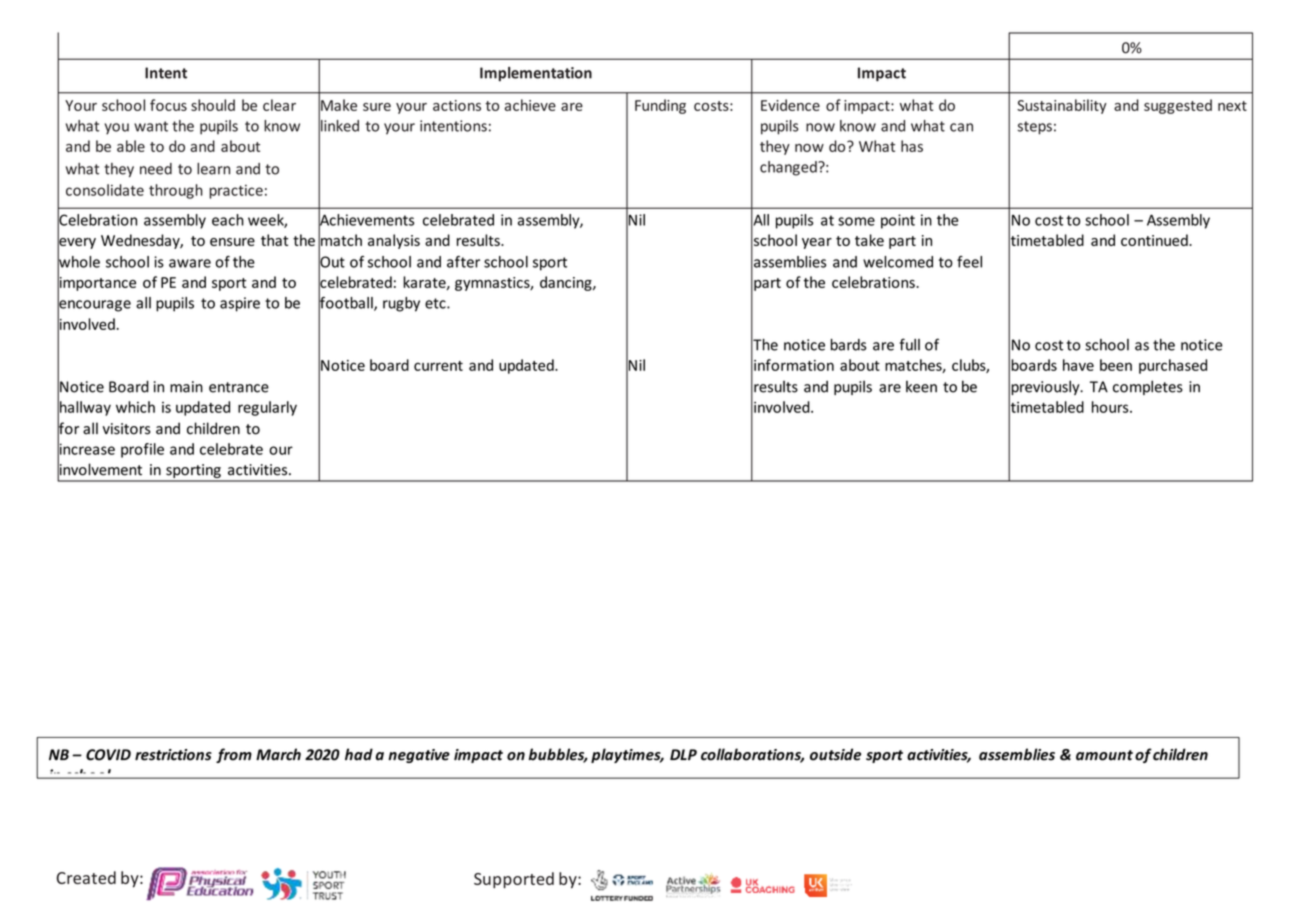  I want to click on should, so click(213, 105).
